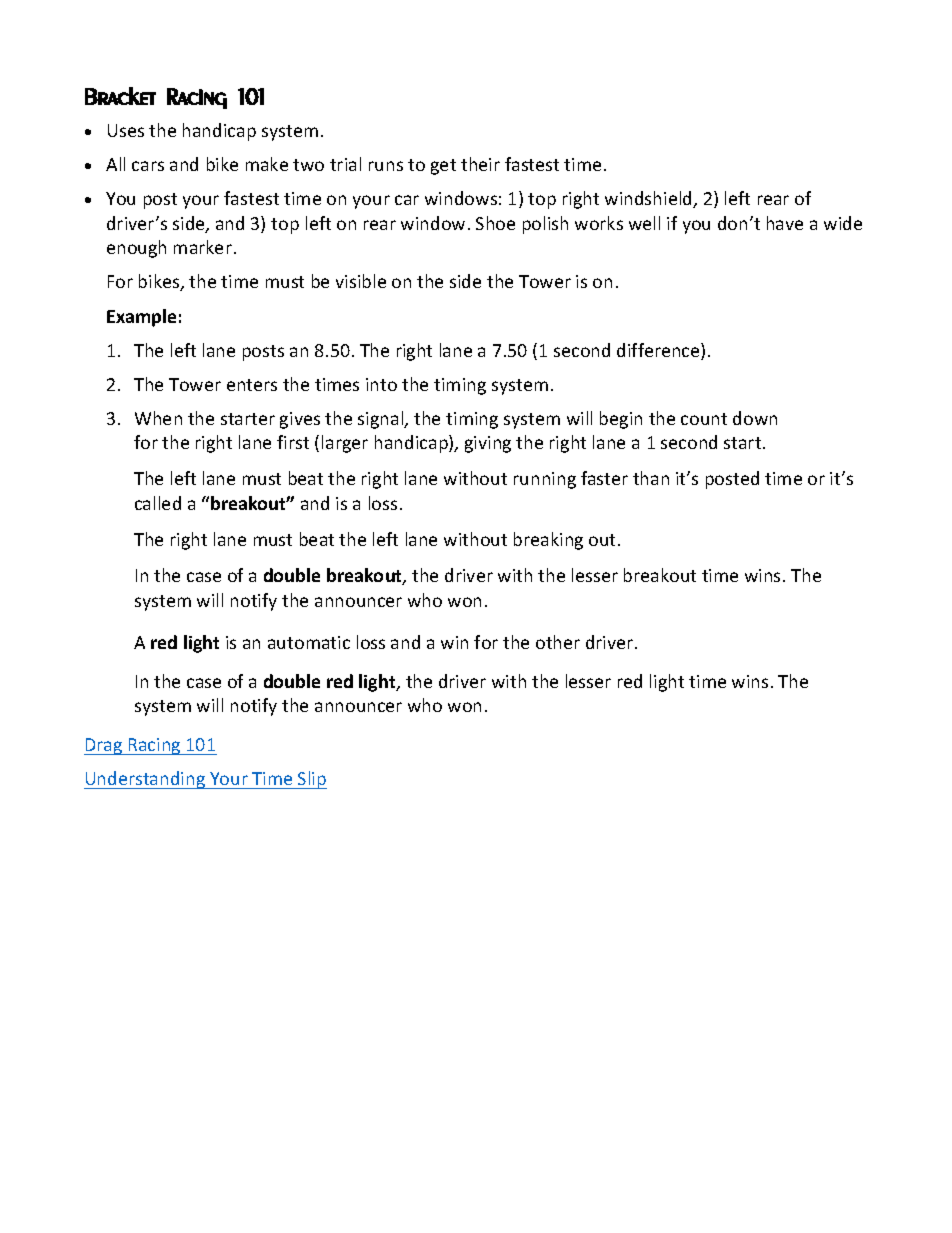 This page has width=952, height=1233. I want to click on breaking, so click(548, 541).
